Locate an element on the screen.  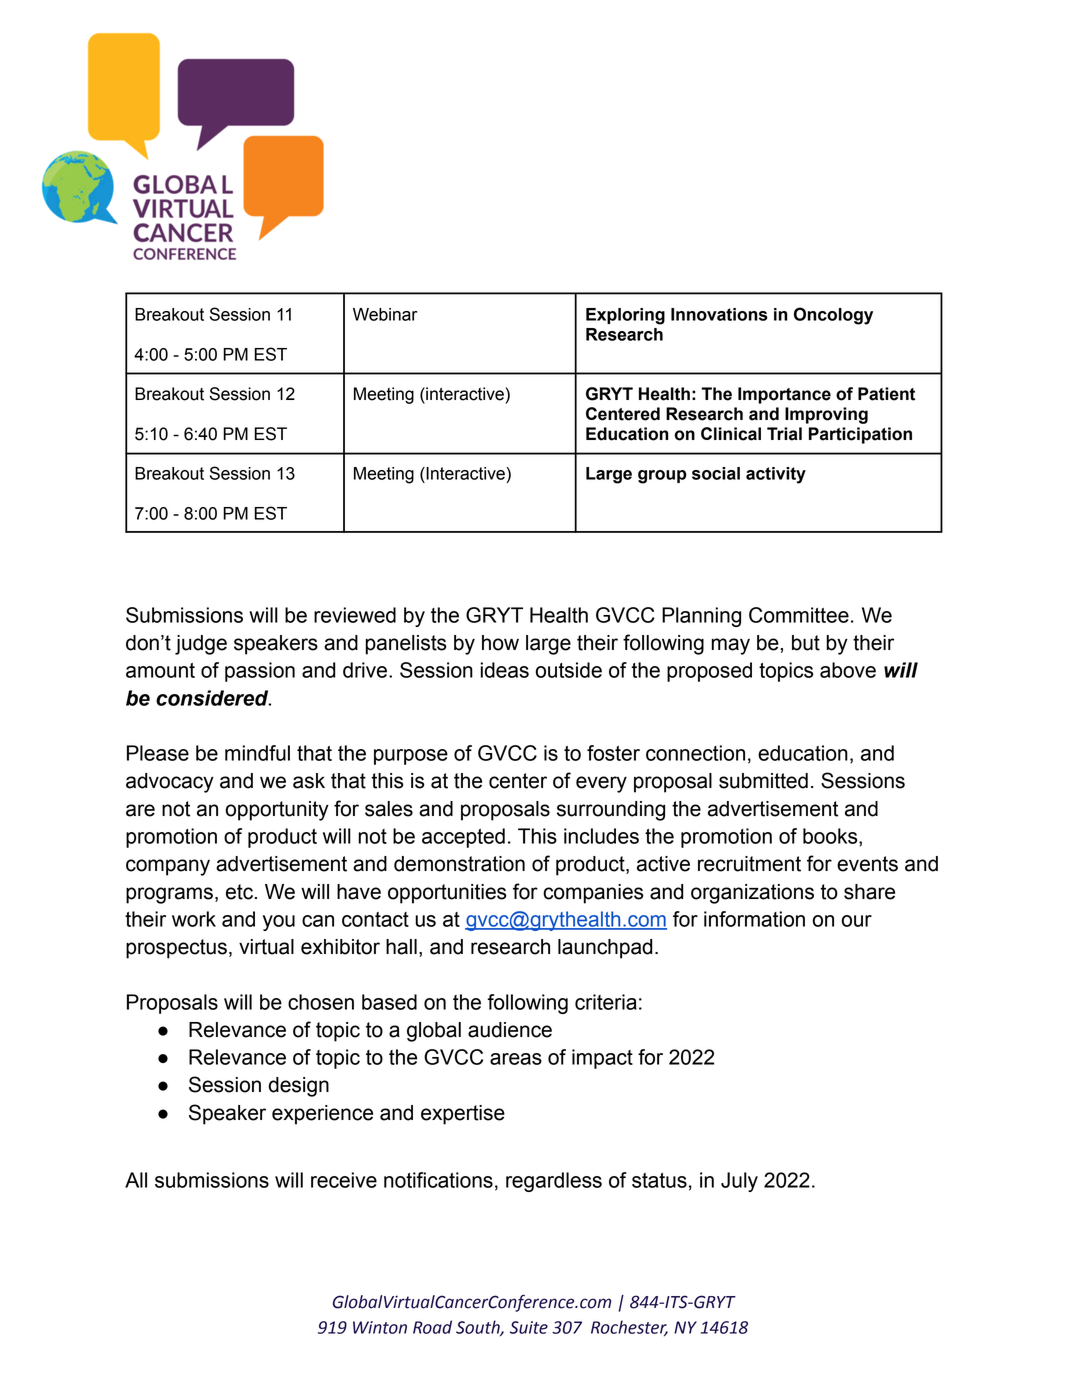
Rochester is located at coordinates (629, 1328).
